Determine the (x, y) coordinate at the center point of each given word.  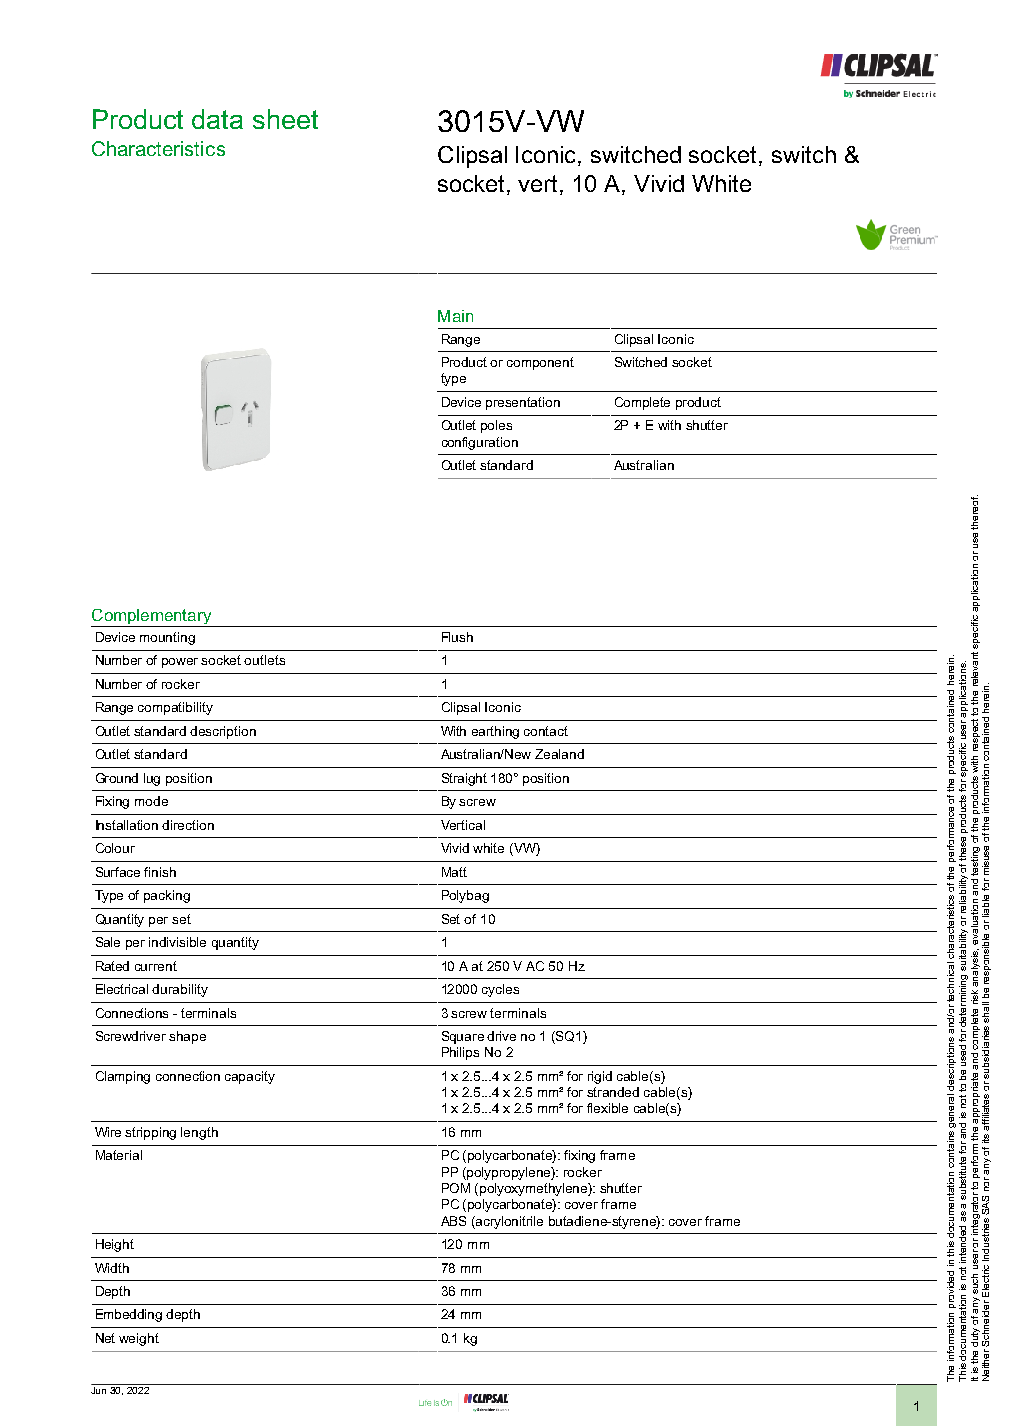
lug (152, 779)
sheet (285, 119)
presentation (523, 403)
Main (455, 316)
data (217, 119)
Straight (464, 779)
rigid (600, 1077)
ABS (453, 1221)
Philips (460, 1053)
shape (187, 1037)
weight (139, 1339)
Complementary (152, 618)
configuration (480, 443)
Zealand (559, 754)
